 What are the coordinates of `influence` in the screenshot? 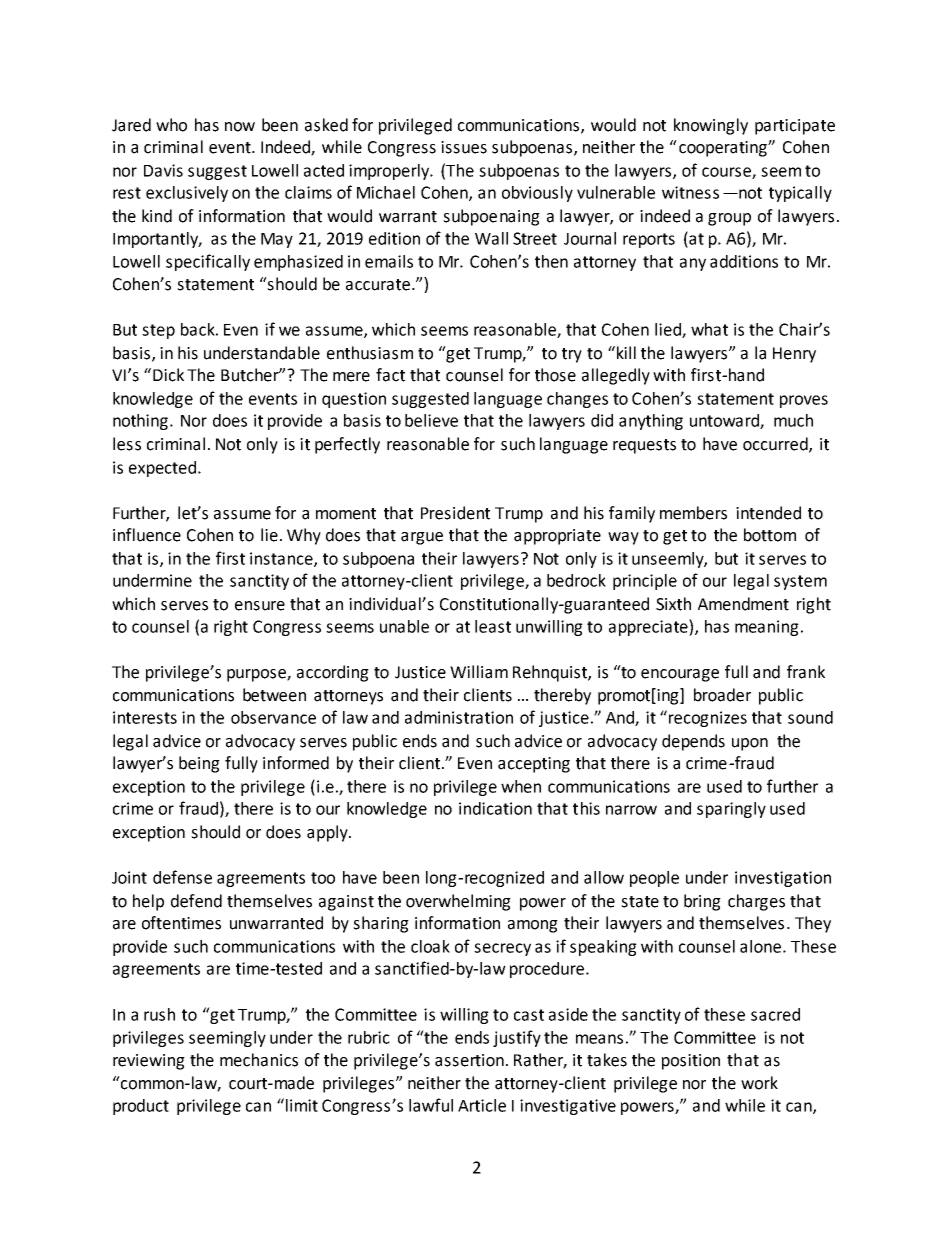 It's located at (147, 535).
